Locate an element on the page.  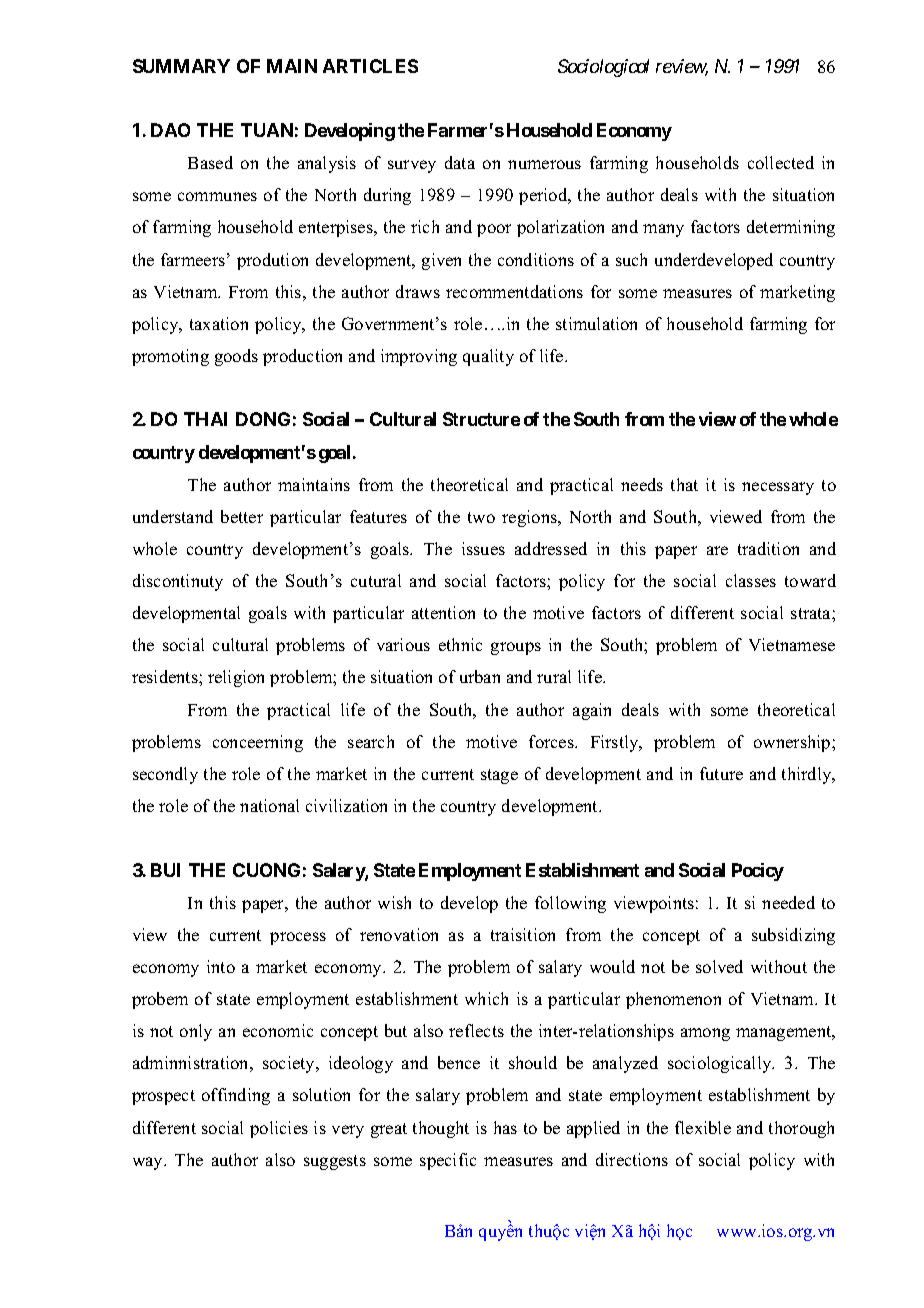
flexible is located at coordinates (703, 1127).
